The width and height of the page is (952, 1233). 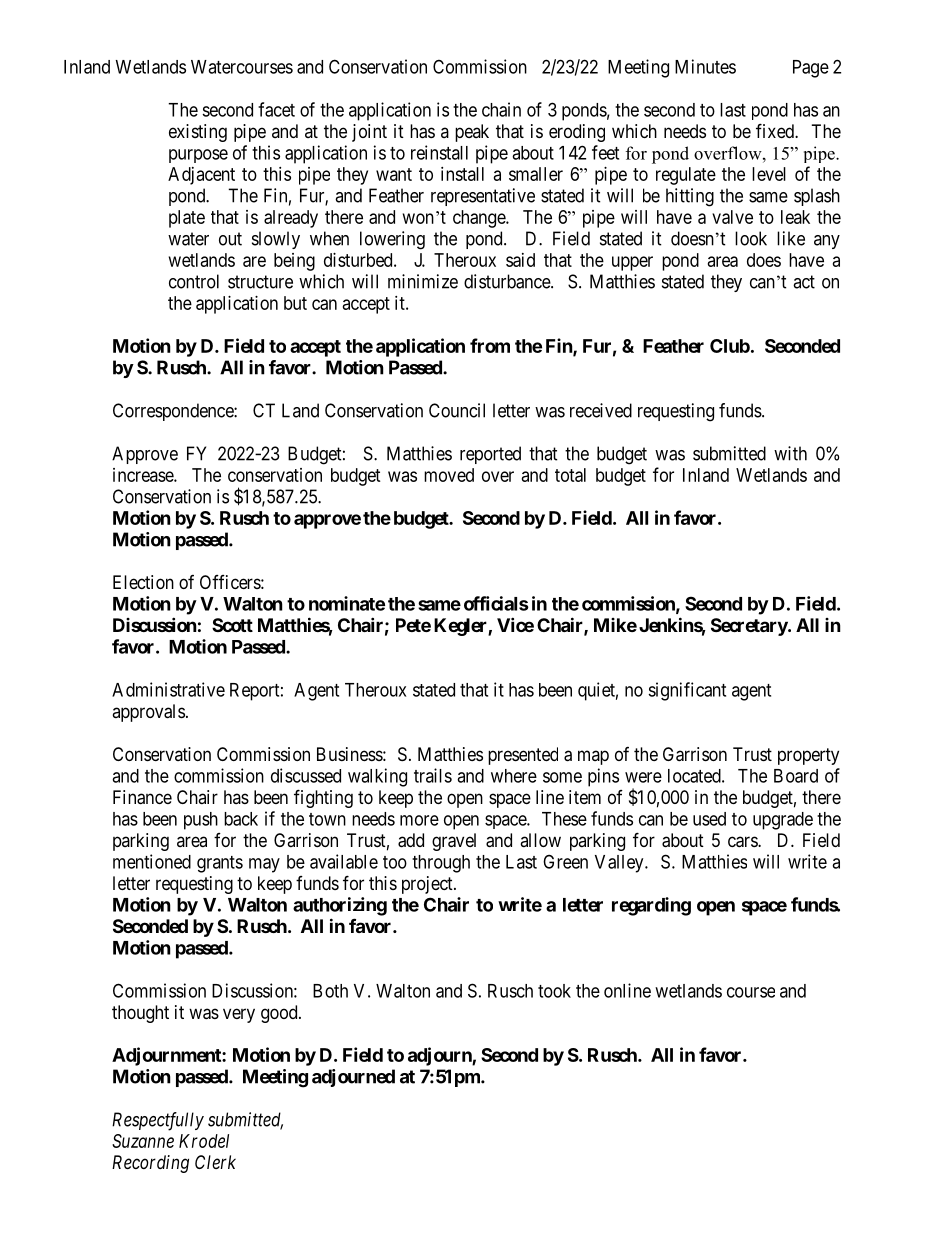 I want to click on took, so click(x=554, y=991).
